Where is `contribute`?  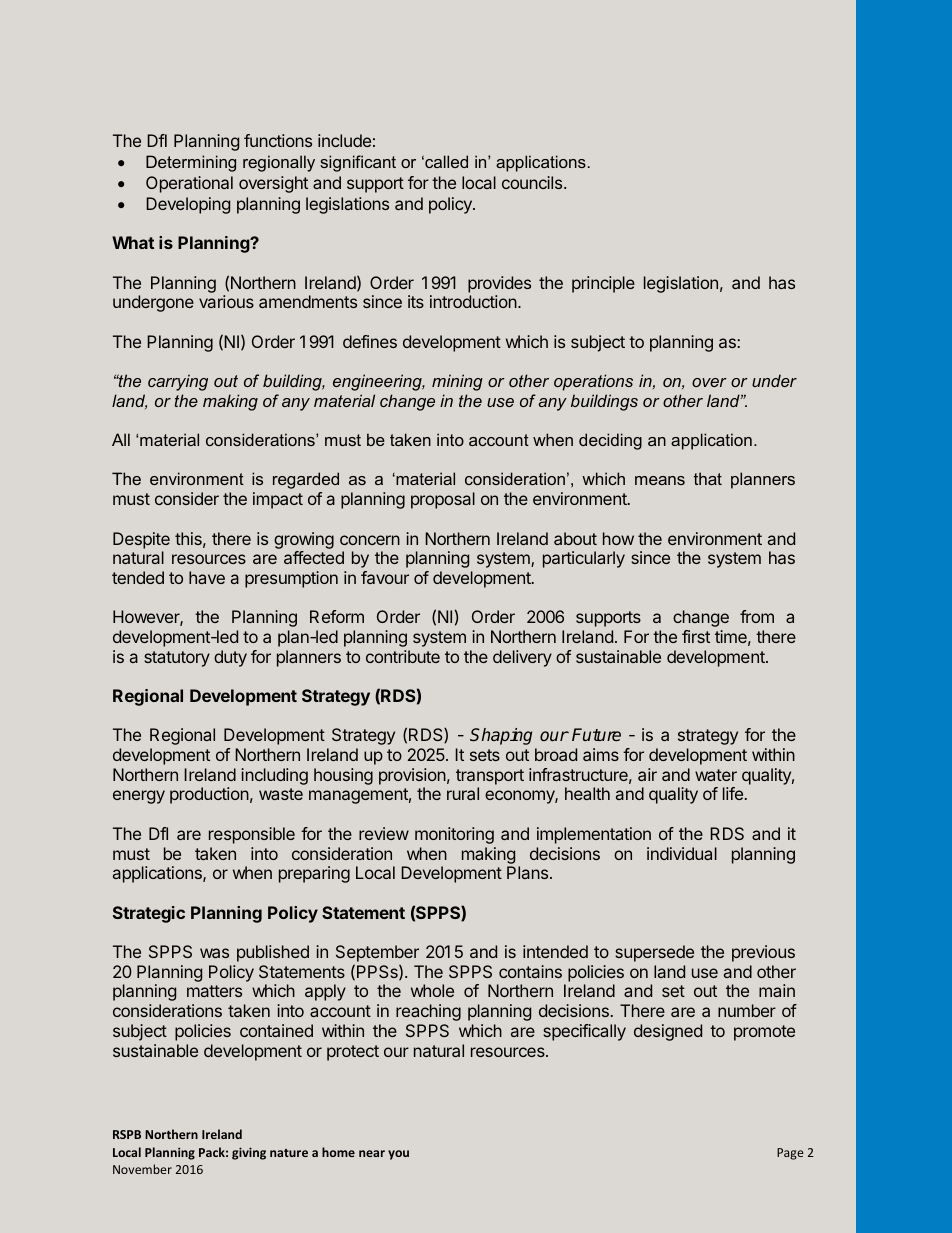 contribute is located at coordinates (403, 656).
